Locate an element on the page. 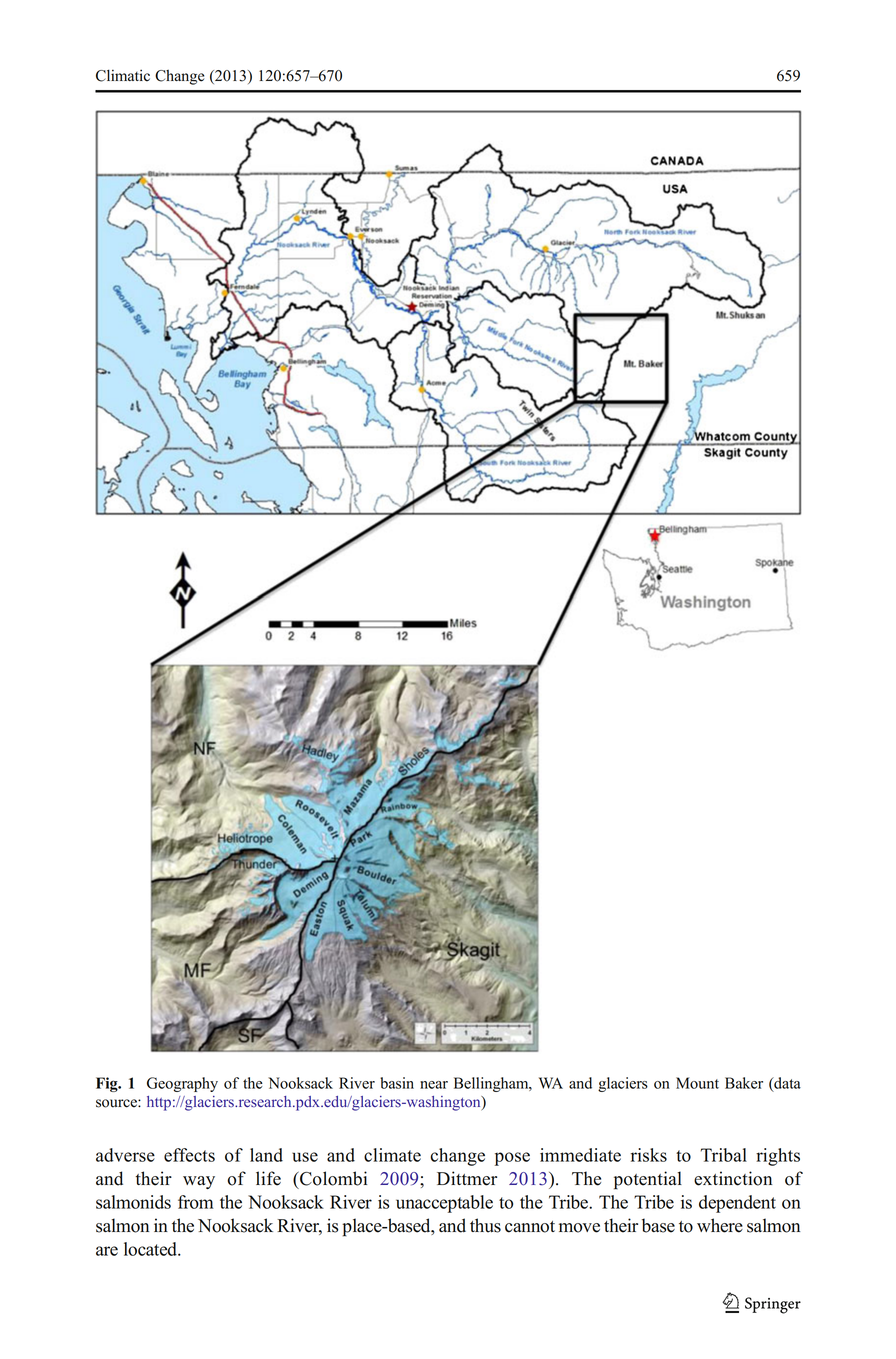  from is located at coordinates (195, 1202).
